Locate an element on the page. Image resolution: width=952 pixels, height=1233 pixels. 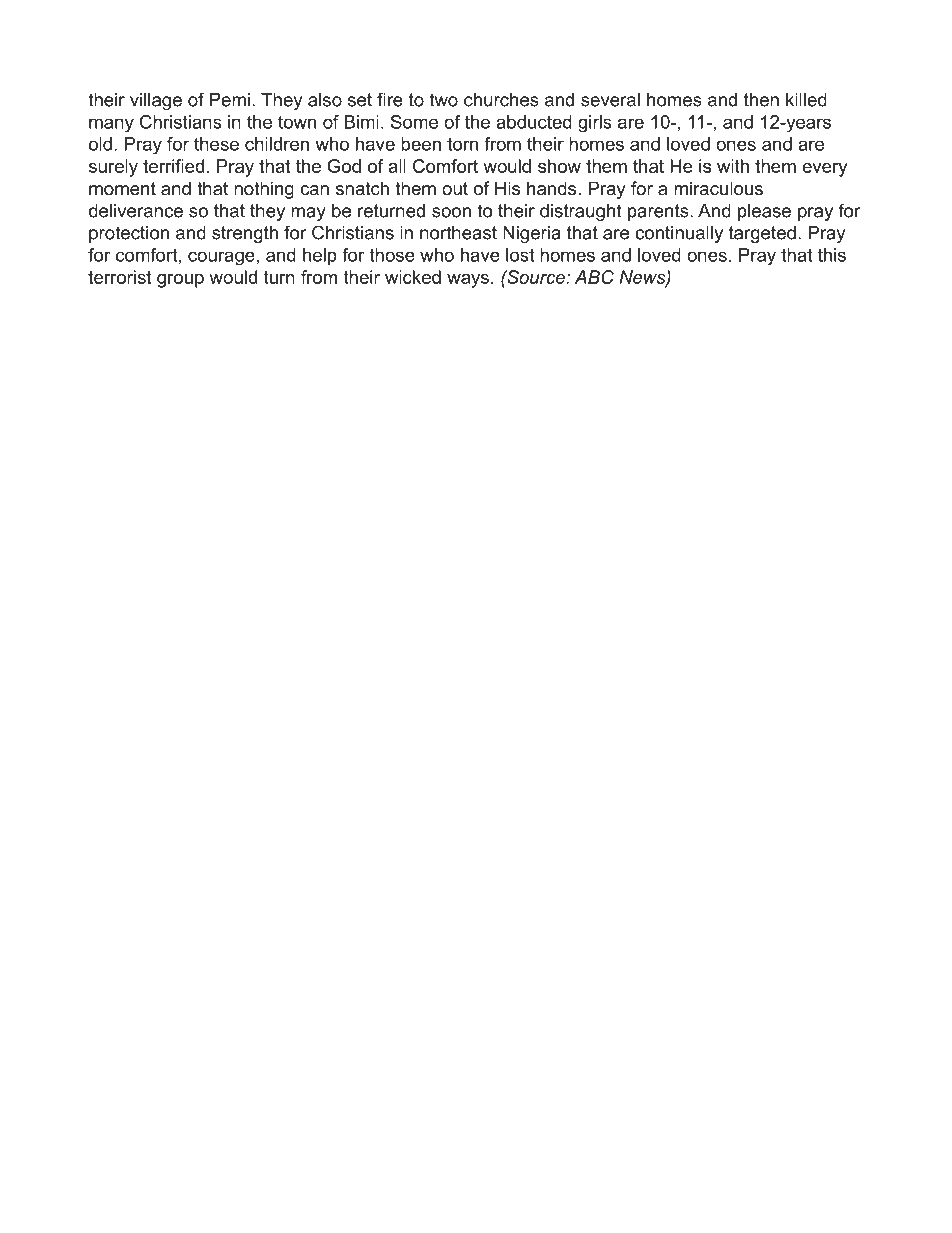
village is located at coordinates (156, 101).
